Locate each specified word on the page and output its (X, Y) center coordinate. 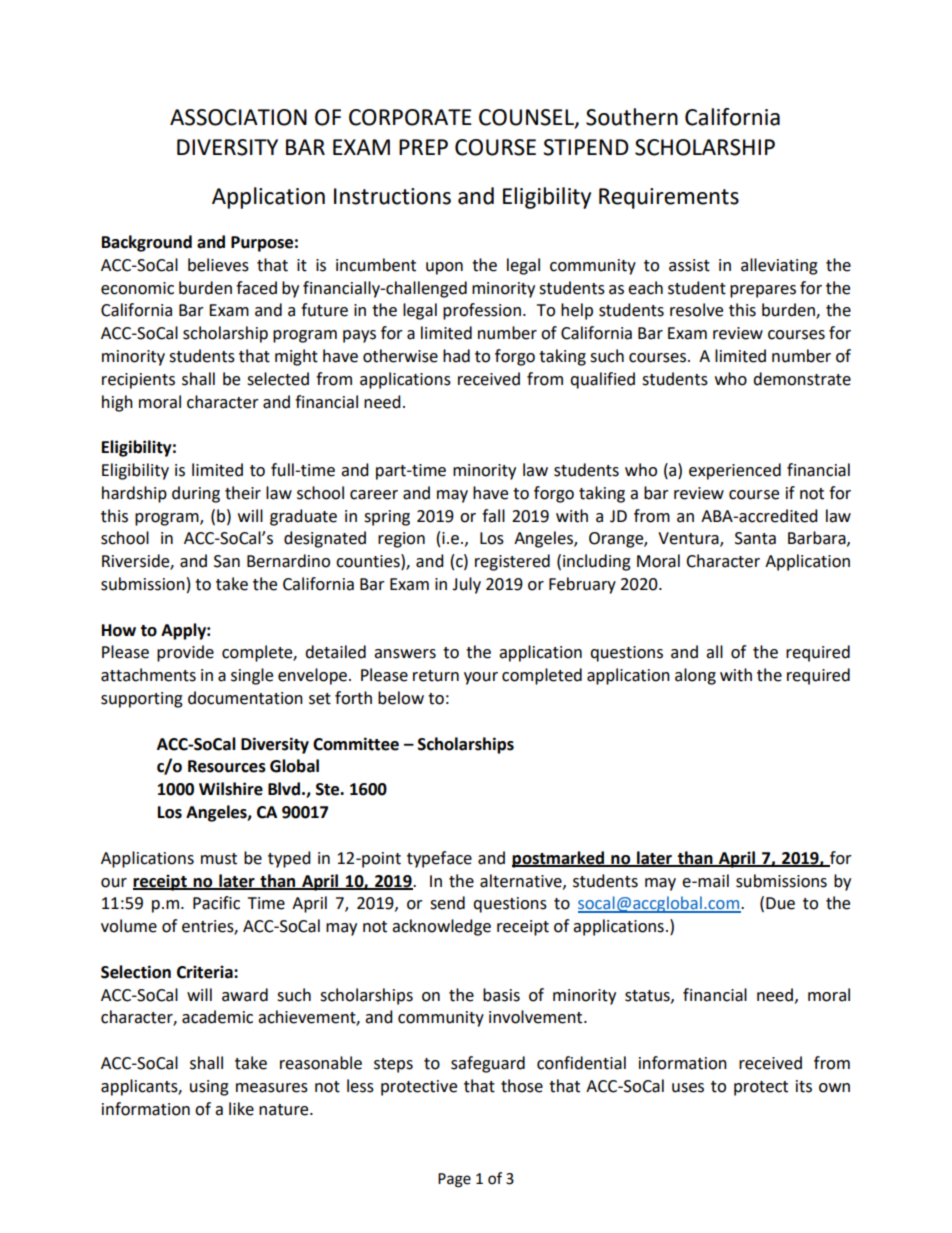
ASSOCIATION (238, 117)
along (695, 676)
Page (454, 1180)
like (241, 1109)
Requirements (669, 198)
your (481, 678)
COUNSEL (527, 118)
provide (185, 653)
